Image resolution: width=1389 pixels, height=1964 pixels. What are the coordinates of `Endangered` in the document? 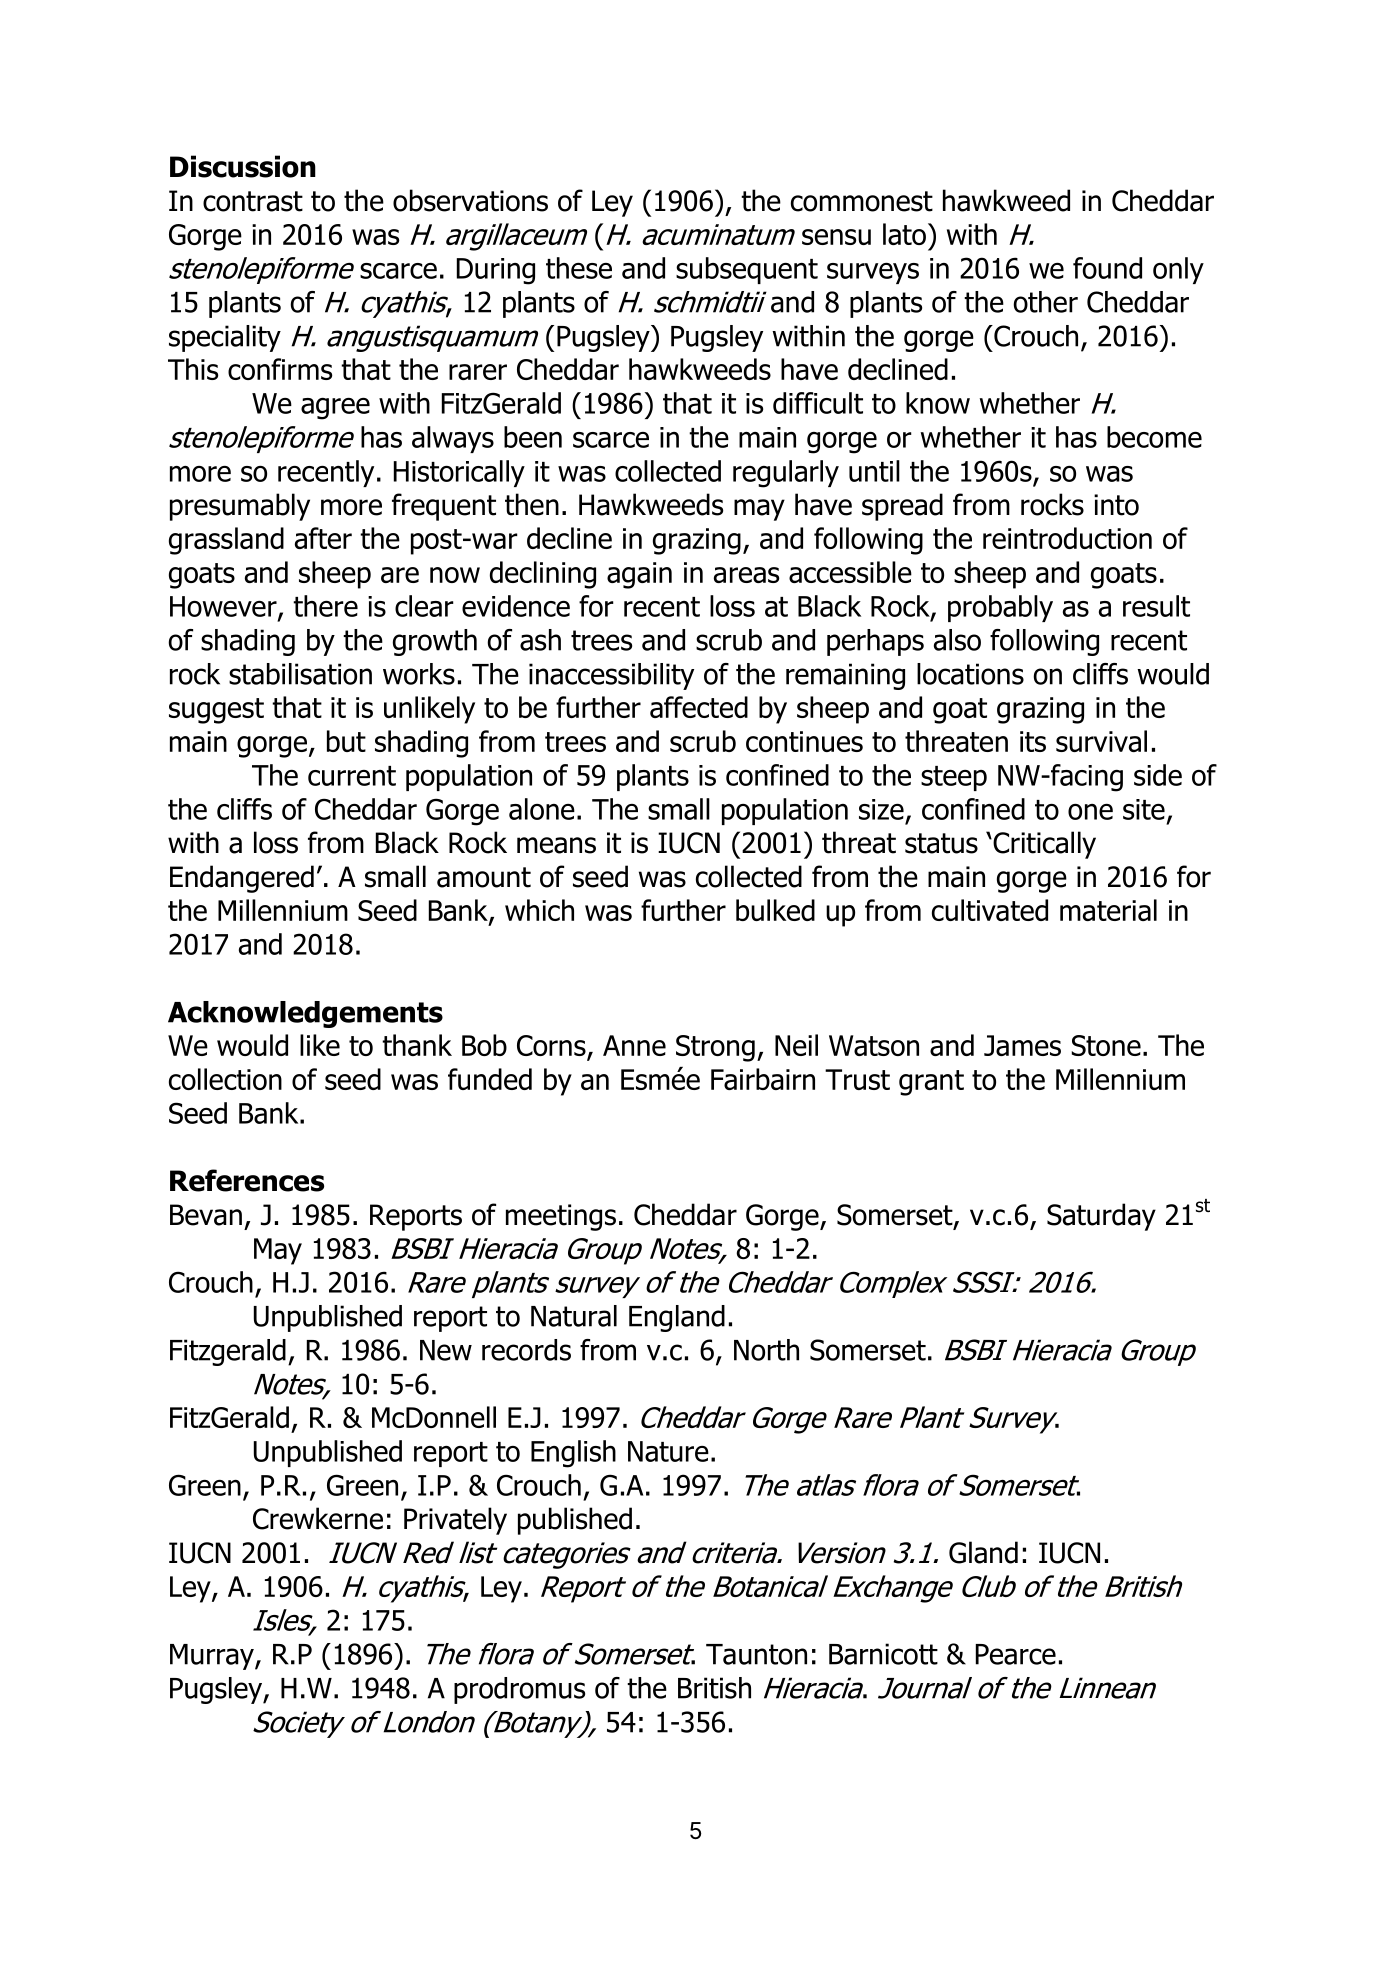 It's located at (242, 879).
